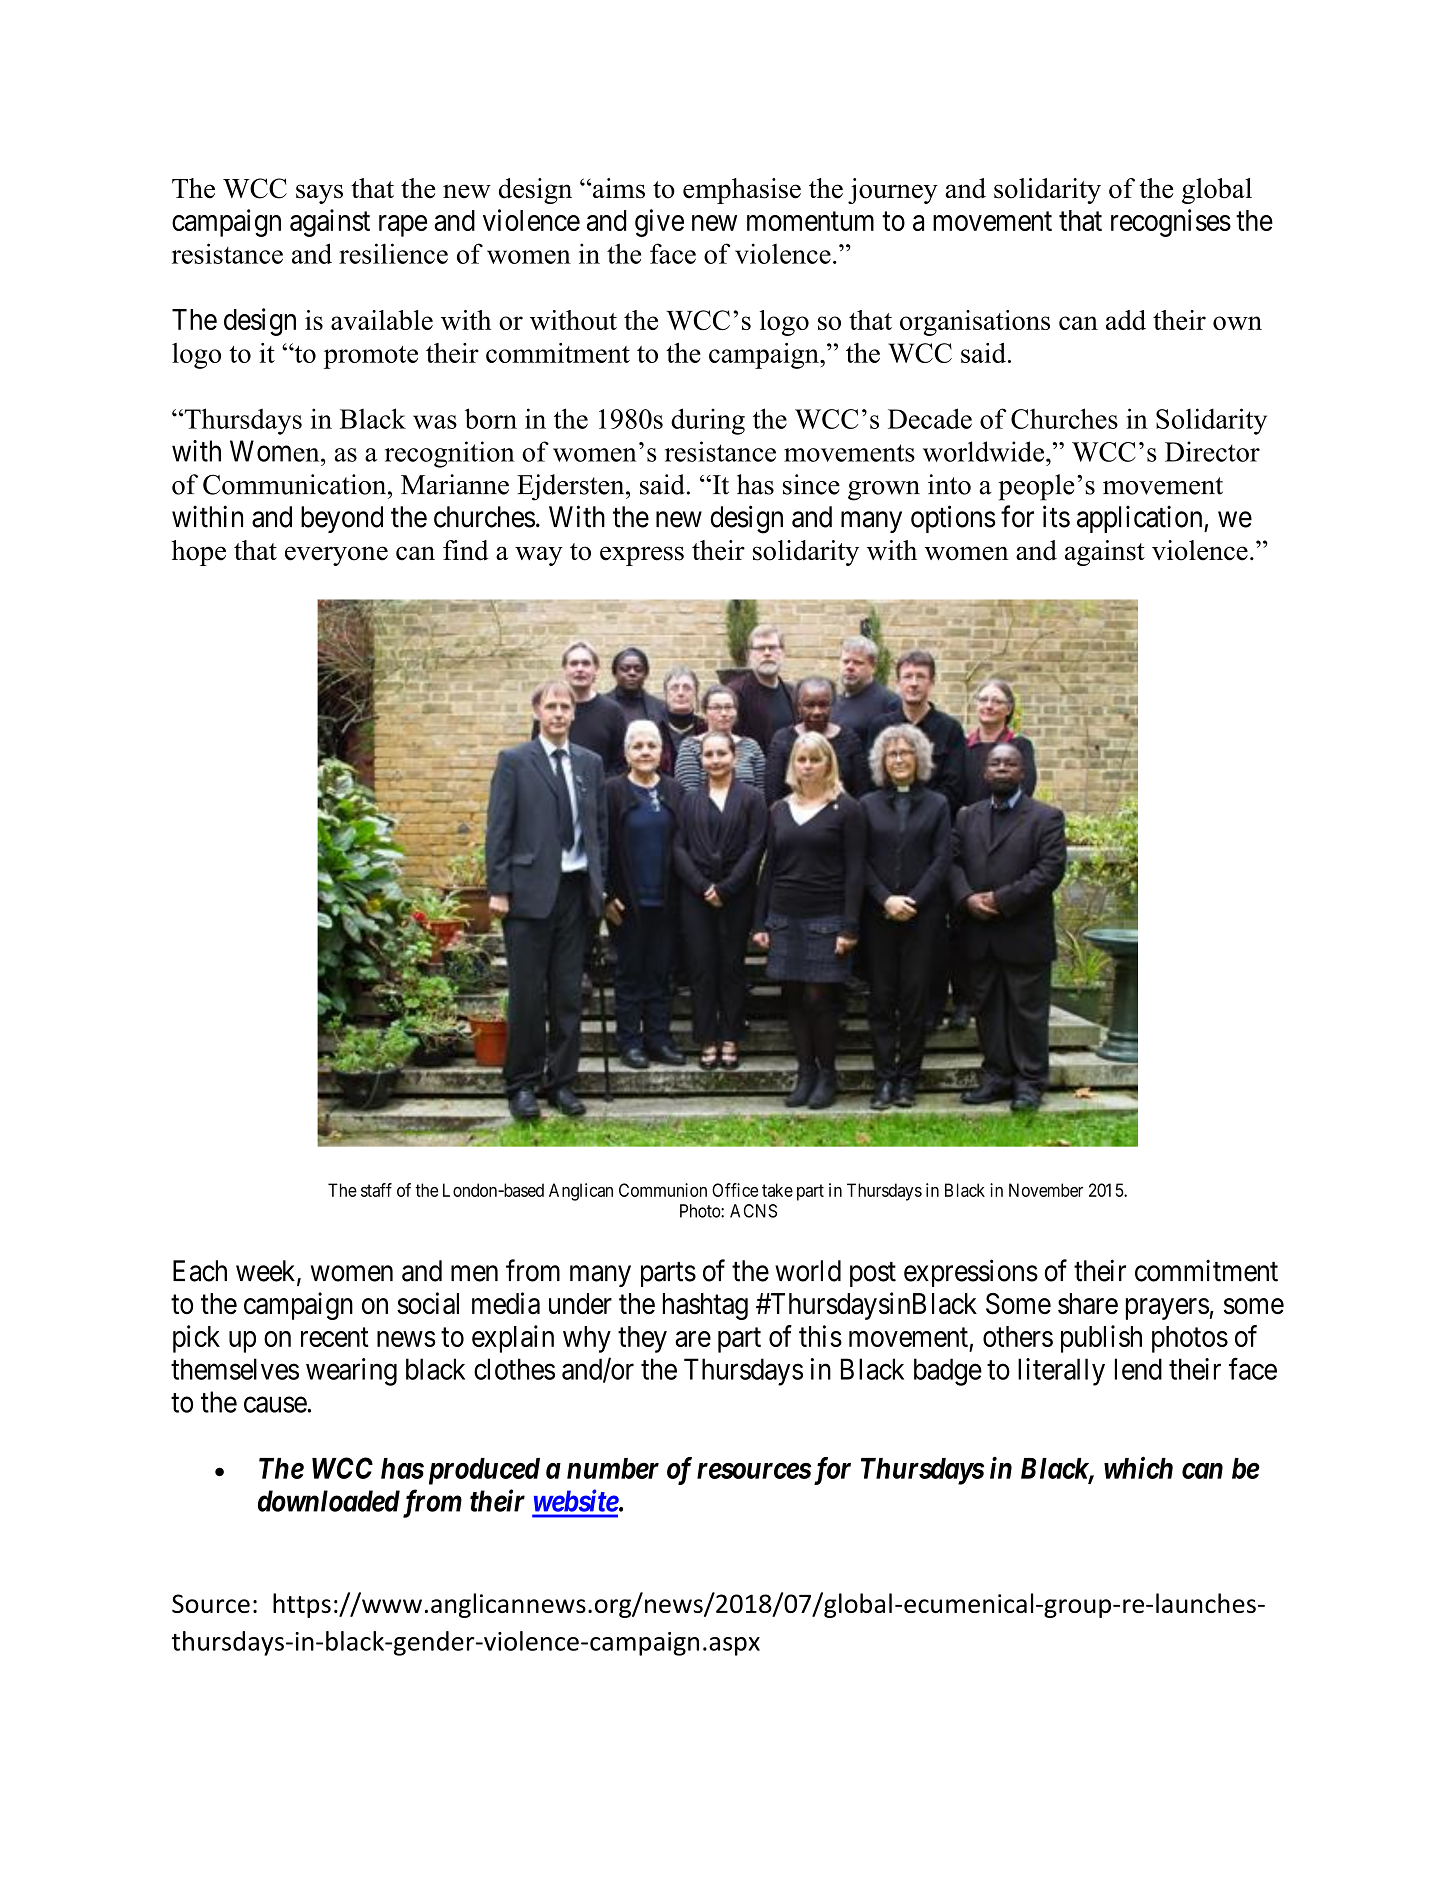  Describe the element at coordinates (659, 223) in the screenshot. I see `give` at that location.
